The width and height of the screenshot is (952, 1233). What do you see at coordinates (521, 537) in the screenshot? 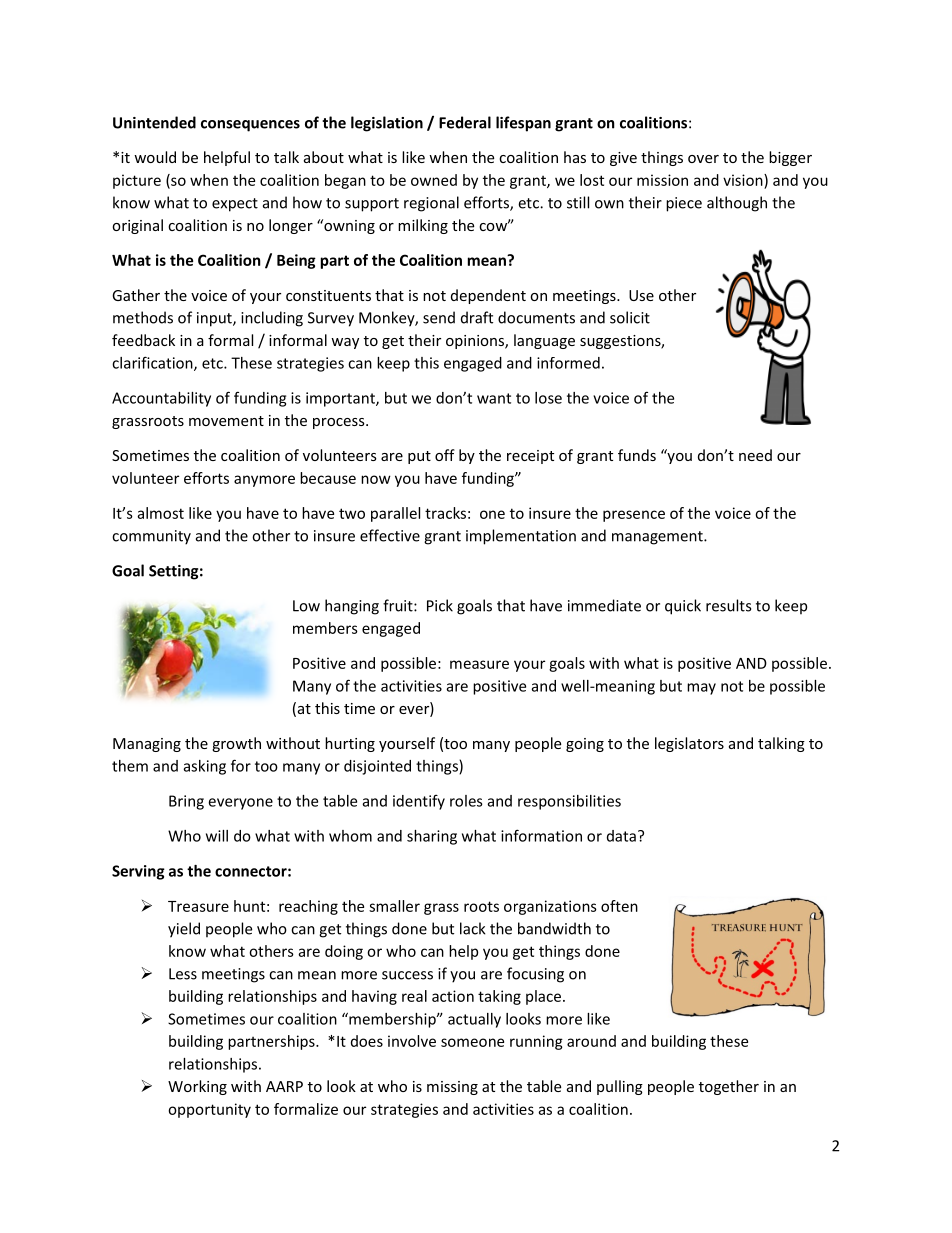
I see `implementation` at bounding box center [521, 537].
